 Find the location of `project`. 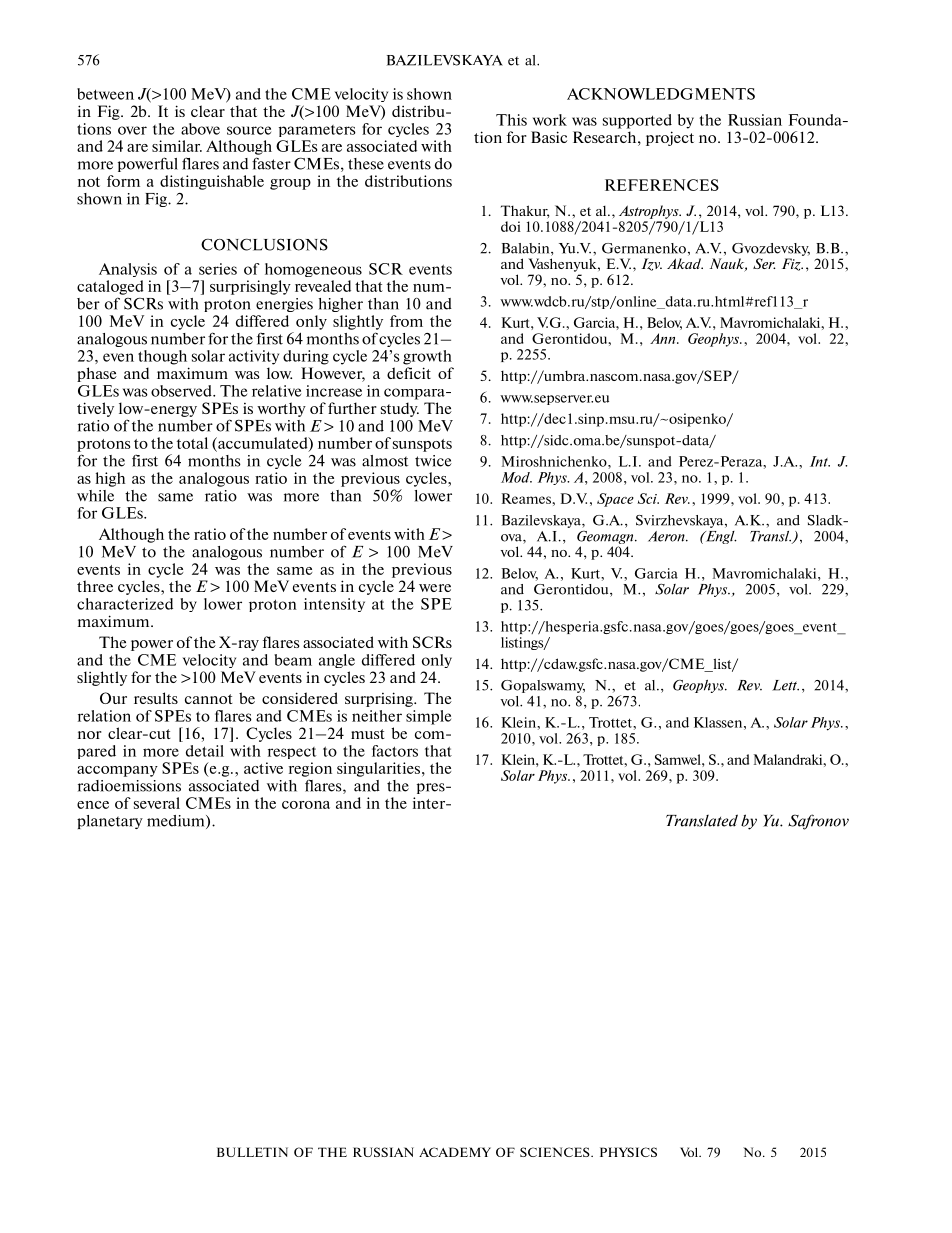

project is located at coordinates (670, 138).
